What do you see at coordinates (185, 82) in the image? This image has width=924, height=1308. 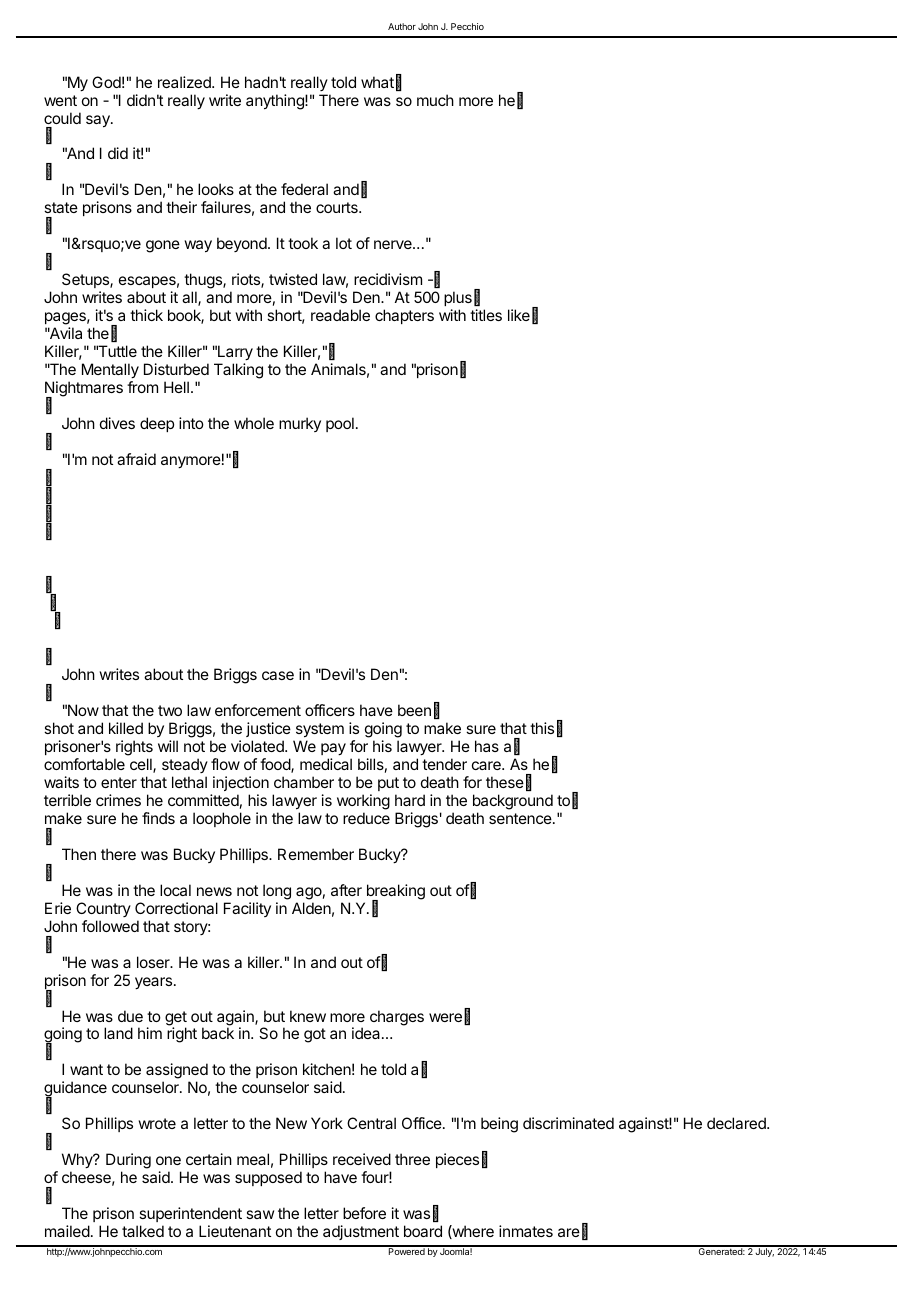 I see `realized` at bounding box center [185, 82].
